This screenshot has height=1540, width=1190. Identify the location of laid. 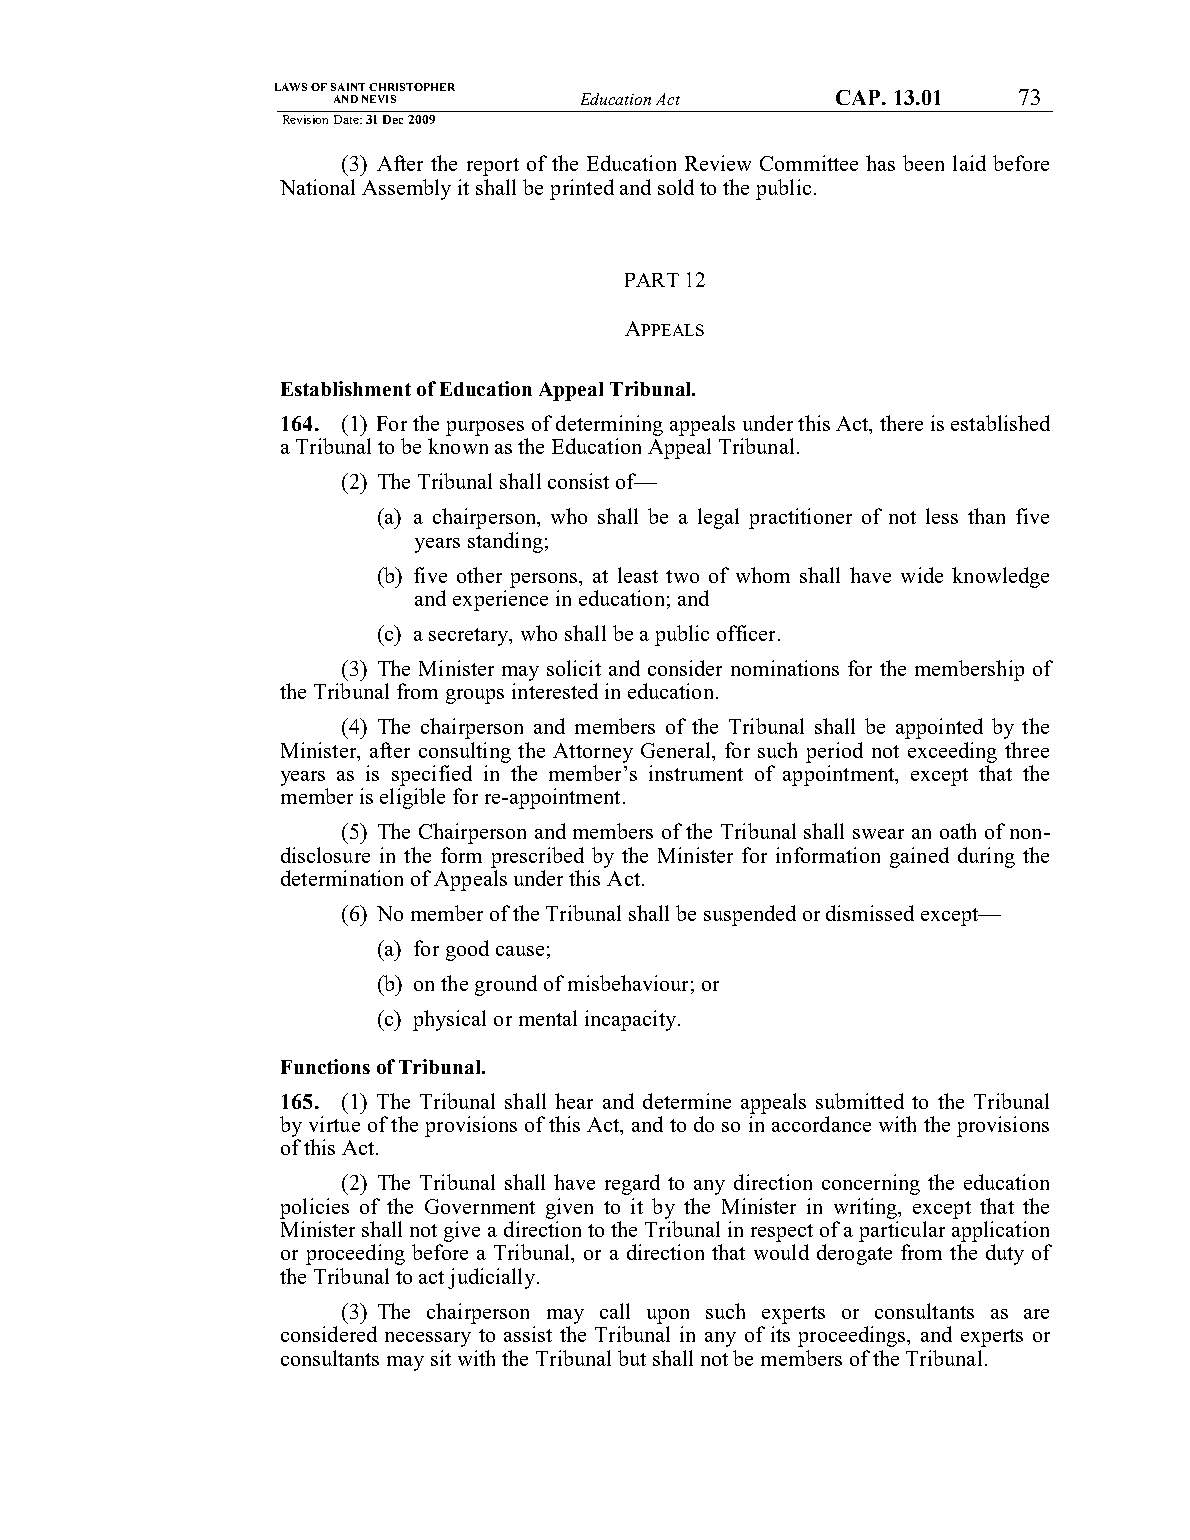
(969, 163).
